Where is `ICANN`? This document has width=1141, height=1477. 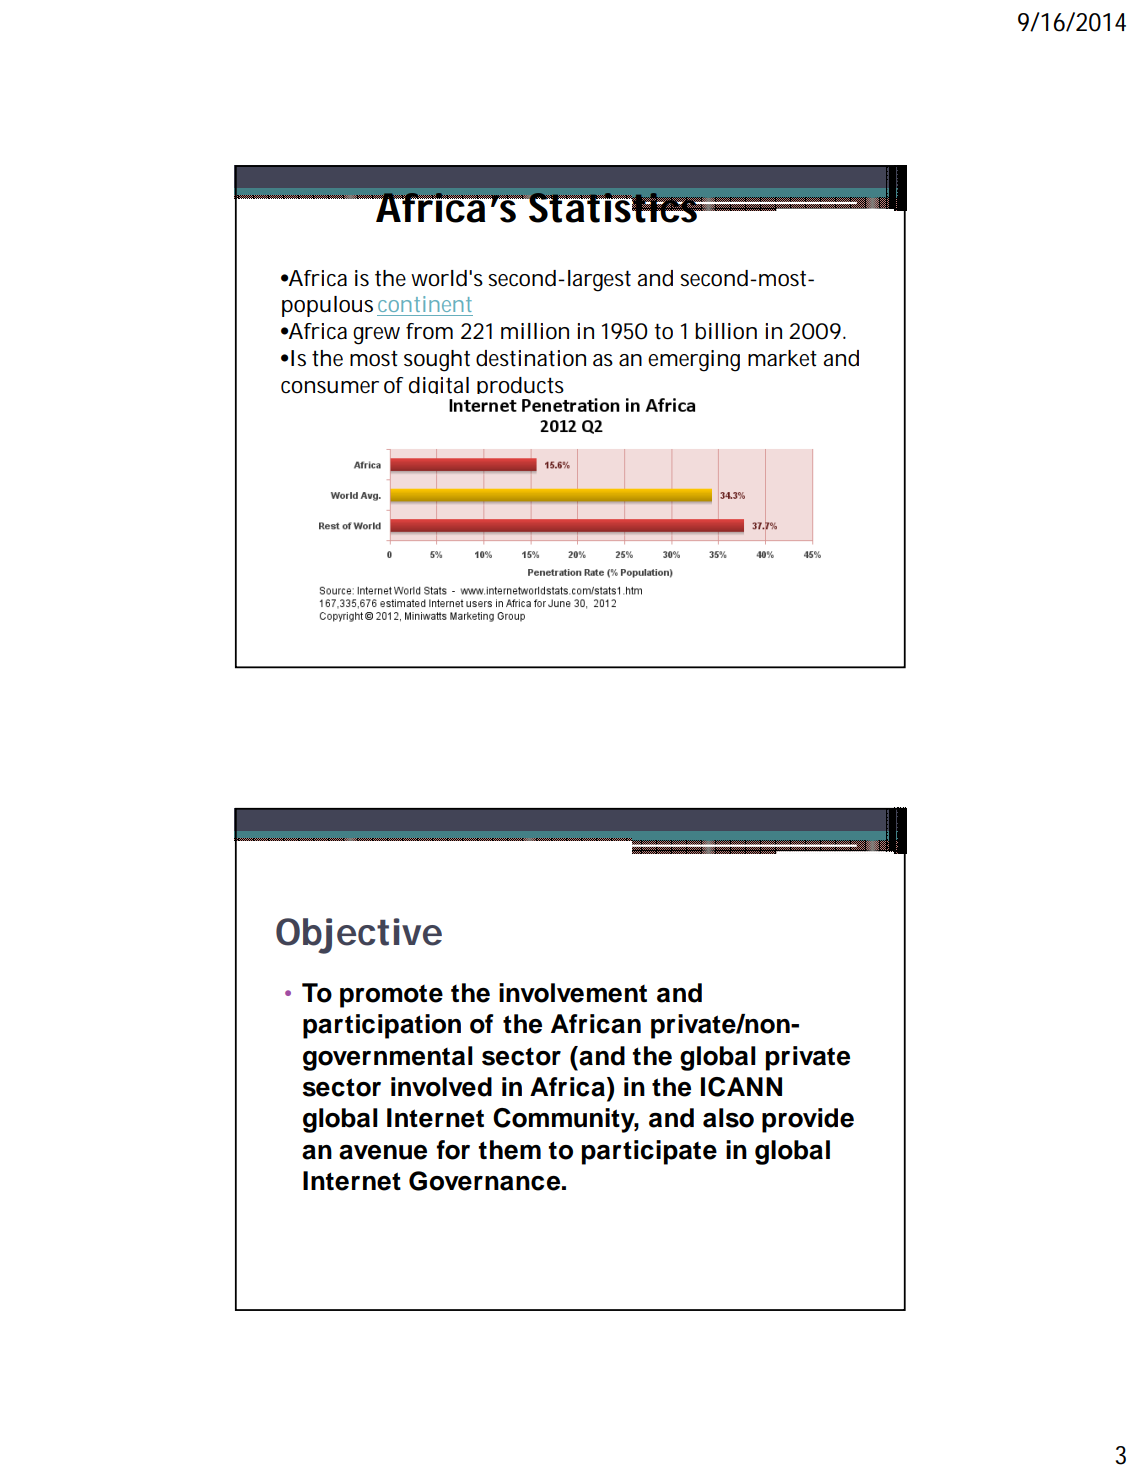
ICANN is located at coordinates (741, 1087).
